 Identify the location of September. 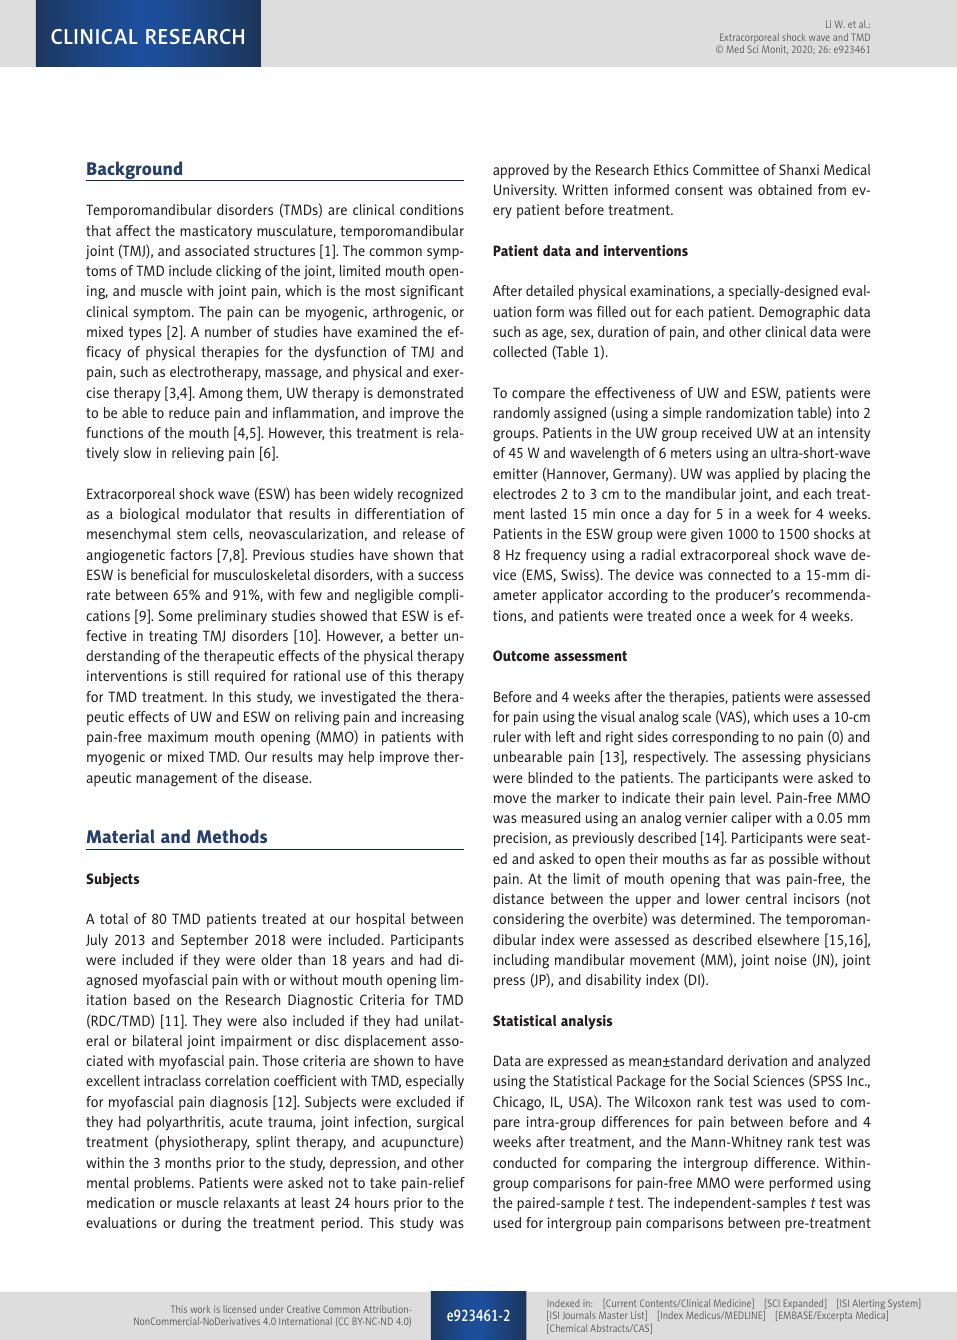
(214, 941).
